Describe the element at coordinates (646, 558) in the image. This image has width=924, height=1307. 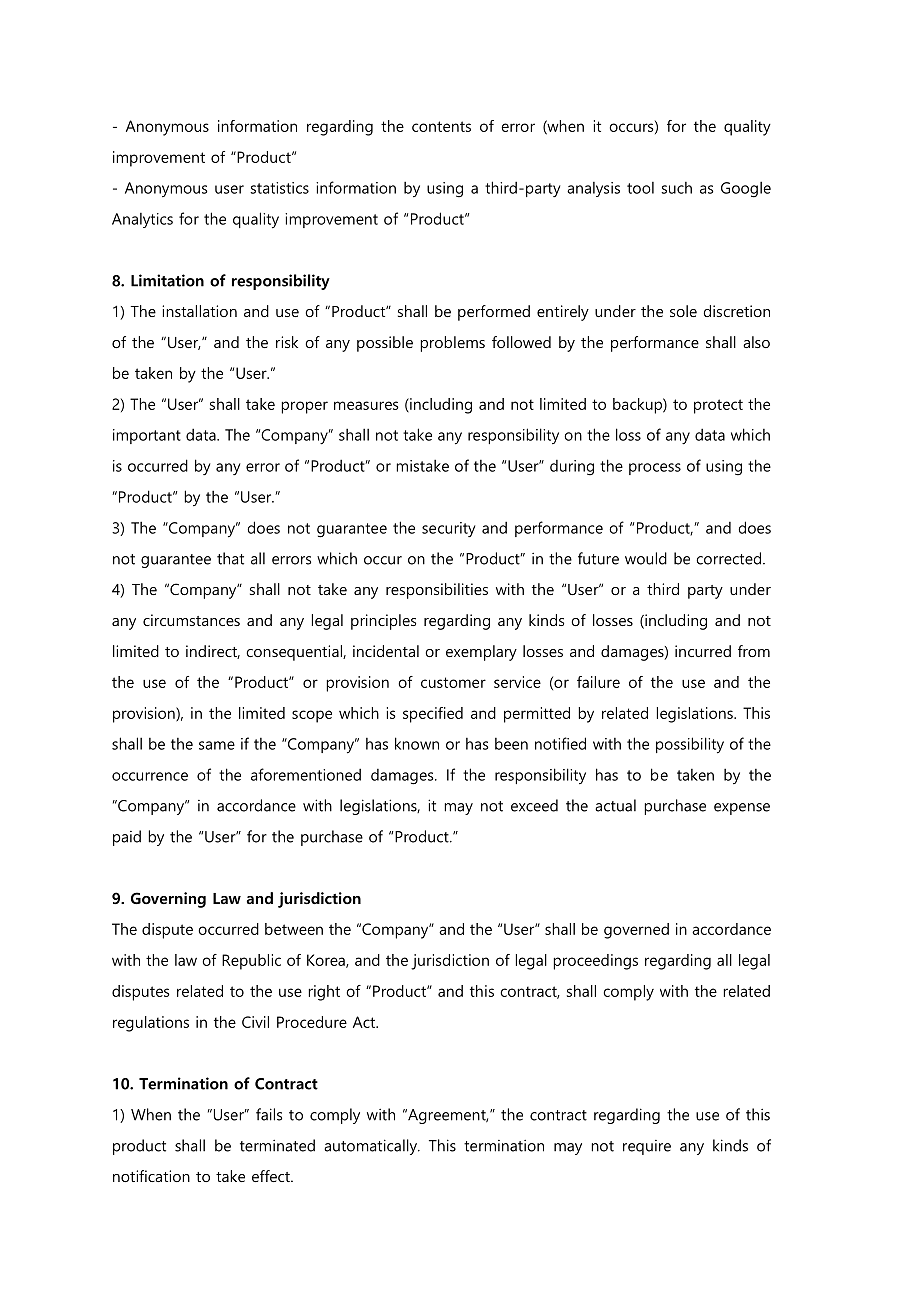
I see `would` at that location.
